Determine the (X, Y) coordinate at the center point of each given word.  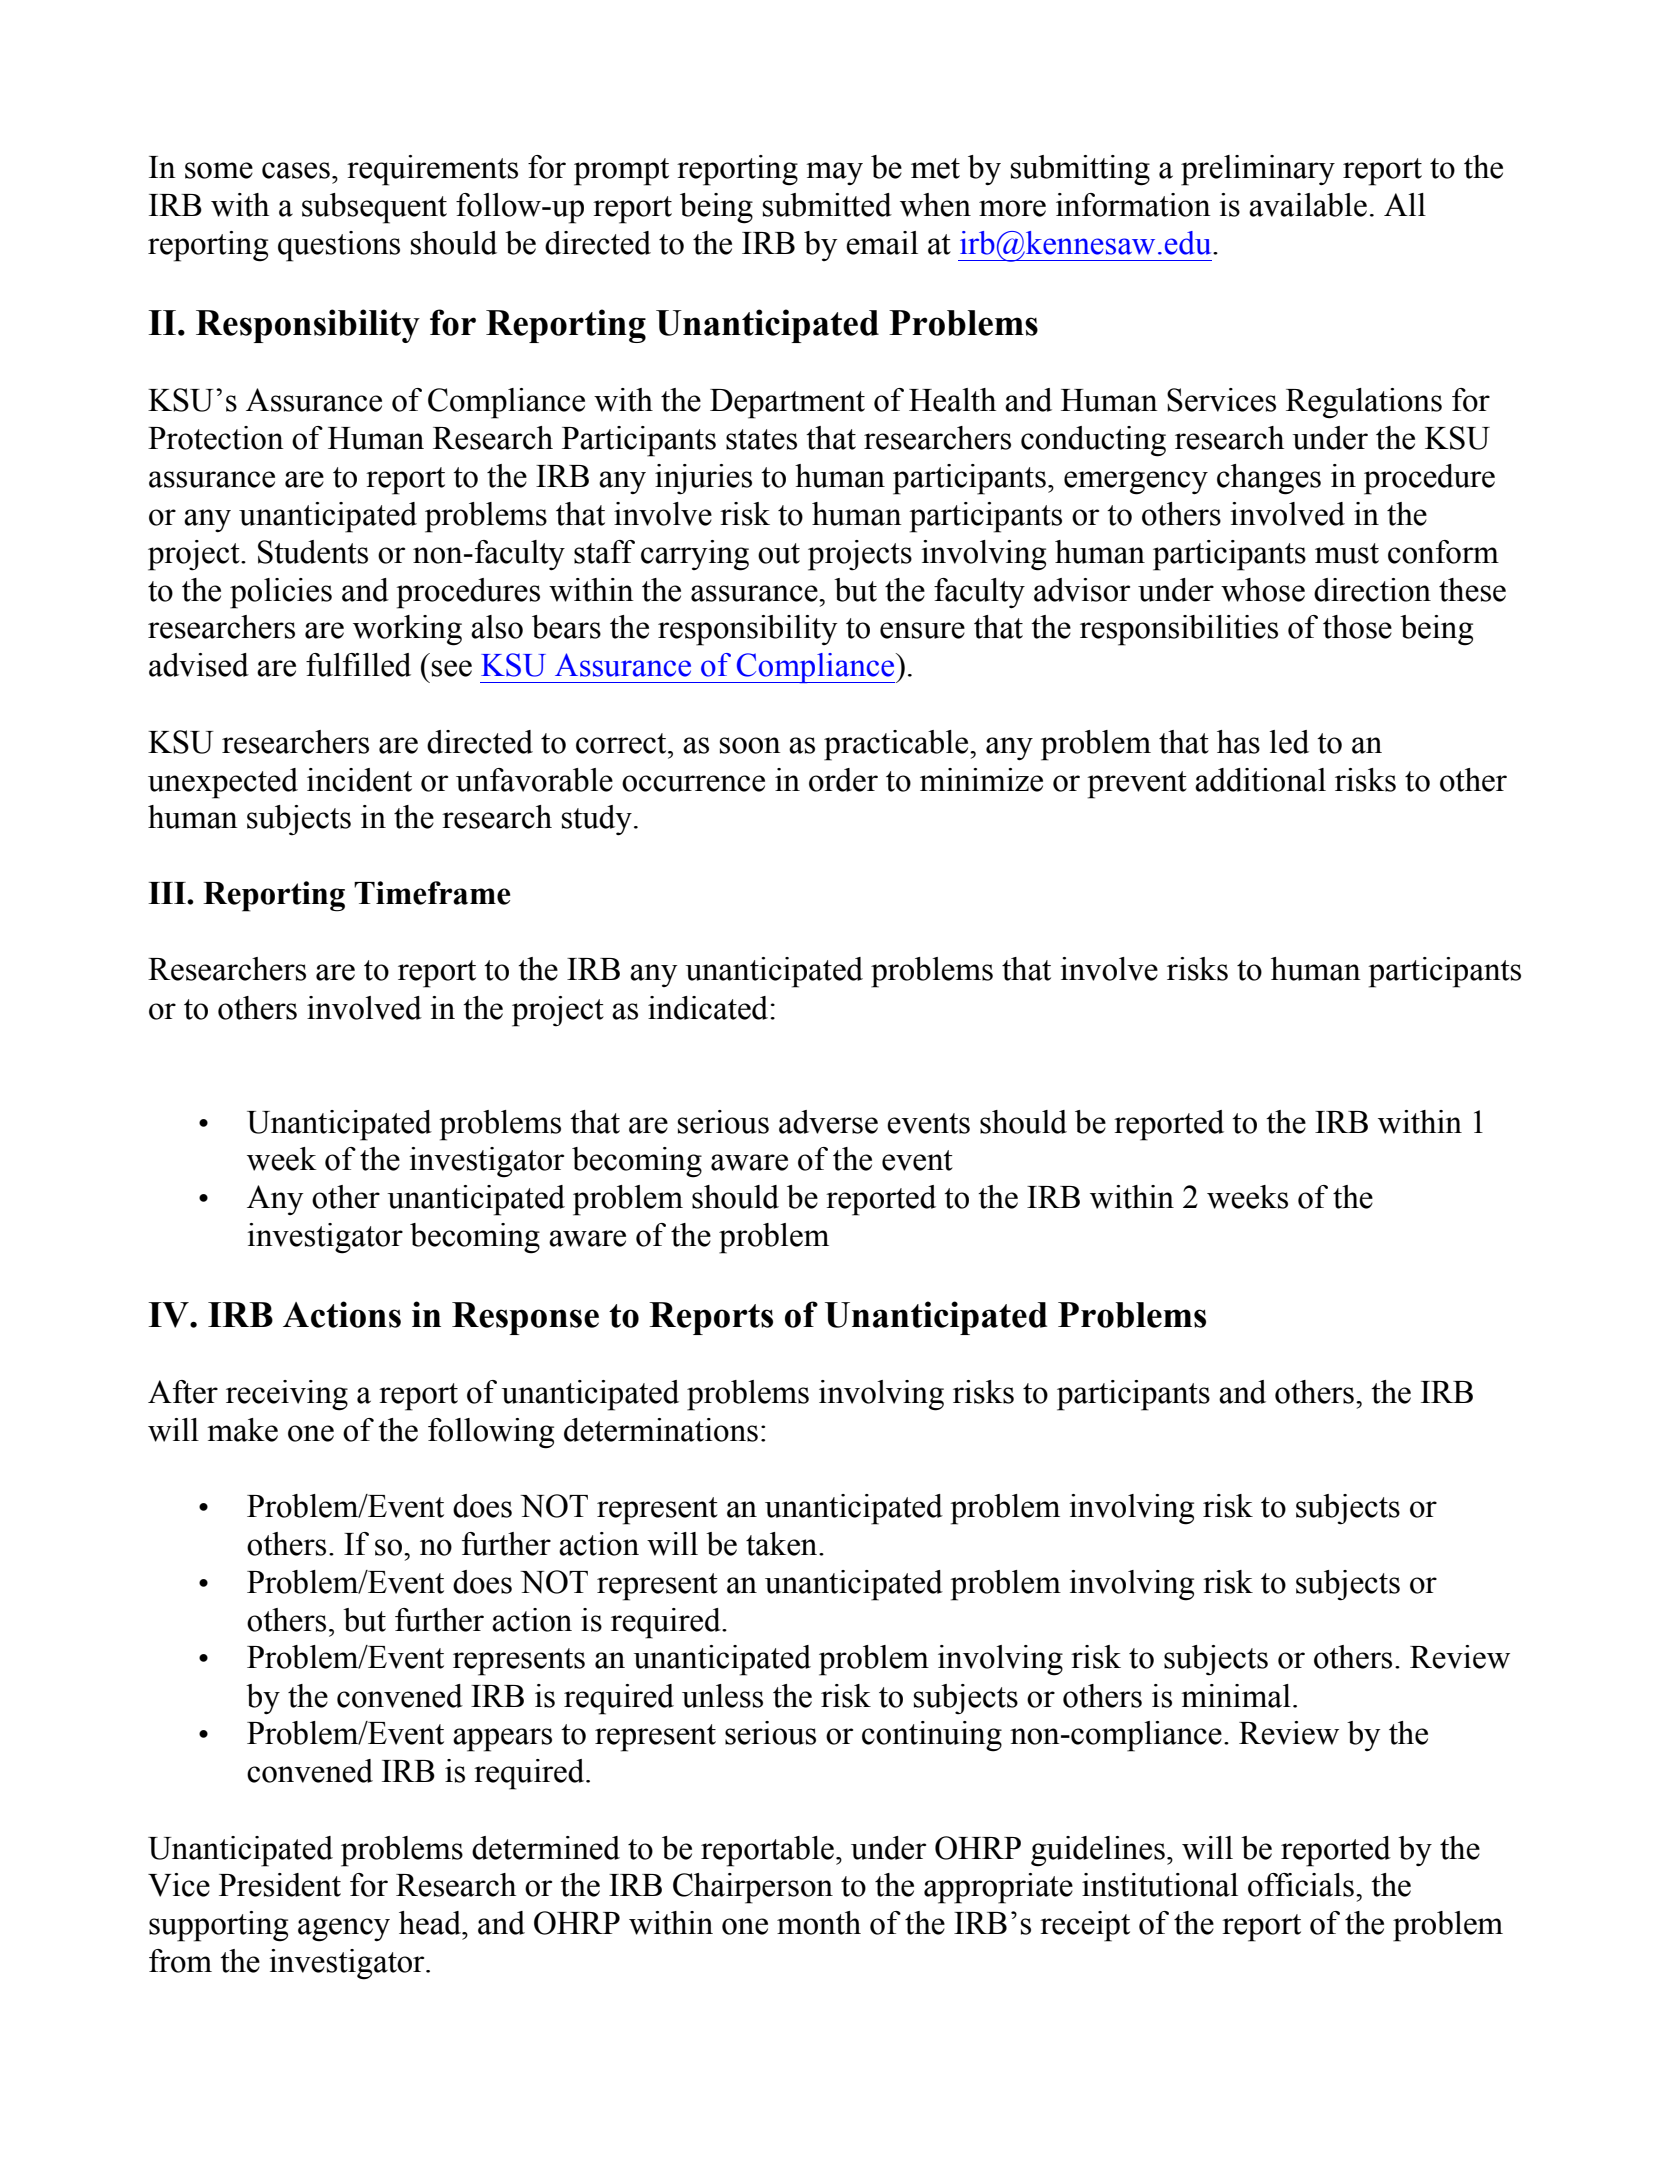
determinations (661, 1430)
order (843, 780)
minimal (1236, 1696)
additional (1260, 780)
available (1308, 205)
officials (1301, 1885)
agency (344, 1930)
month (819, 1923)
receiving (287, 1395)
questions (339, 246)
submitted (827, 205)
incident (359, 780)
